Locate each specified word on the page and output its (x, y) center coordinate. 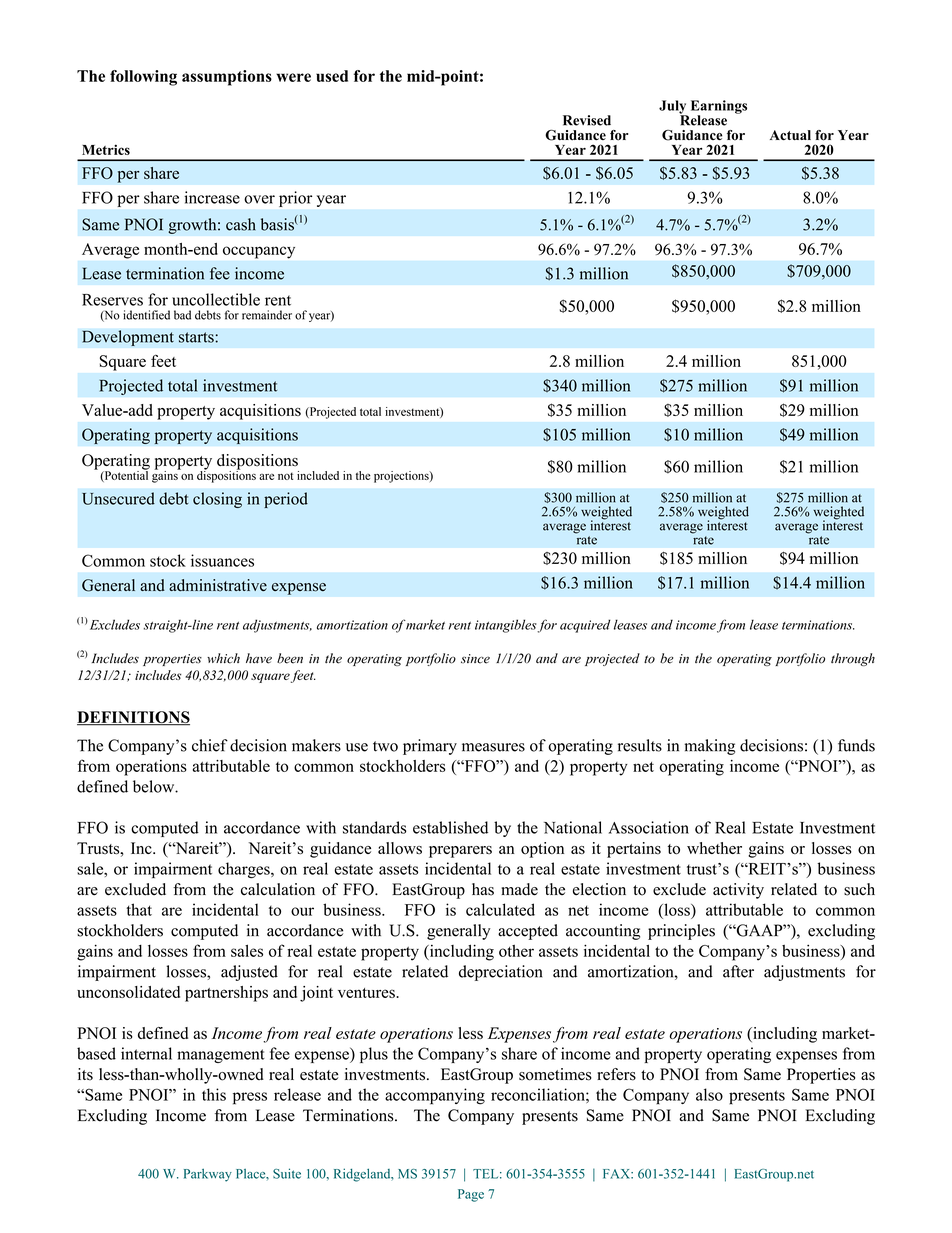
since (475, 659)
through (853, 659)
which (223, 658)
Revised (587, 120)
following (143, 78)
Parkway (208, 1175)
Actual (790, 135)
